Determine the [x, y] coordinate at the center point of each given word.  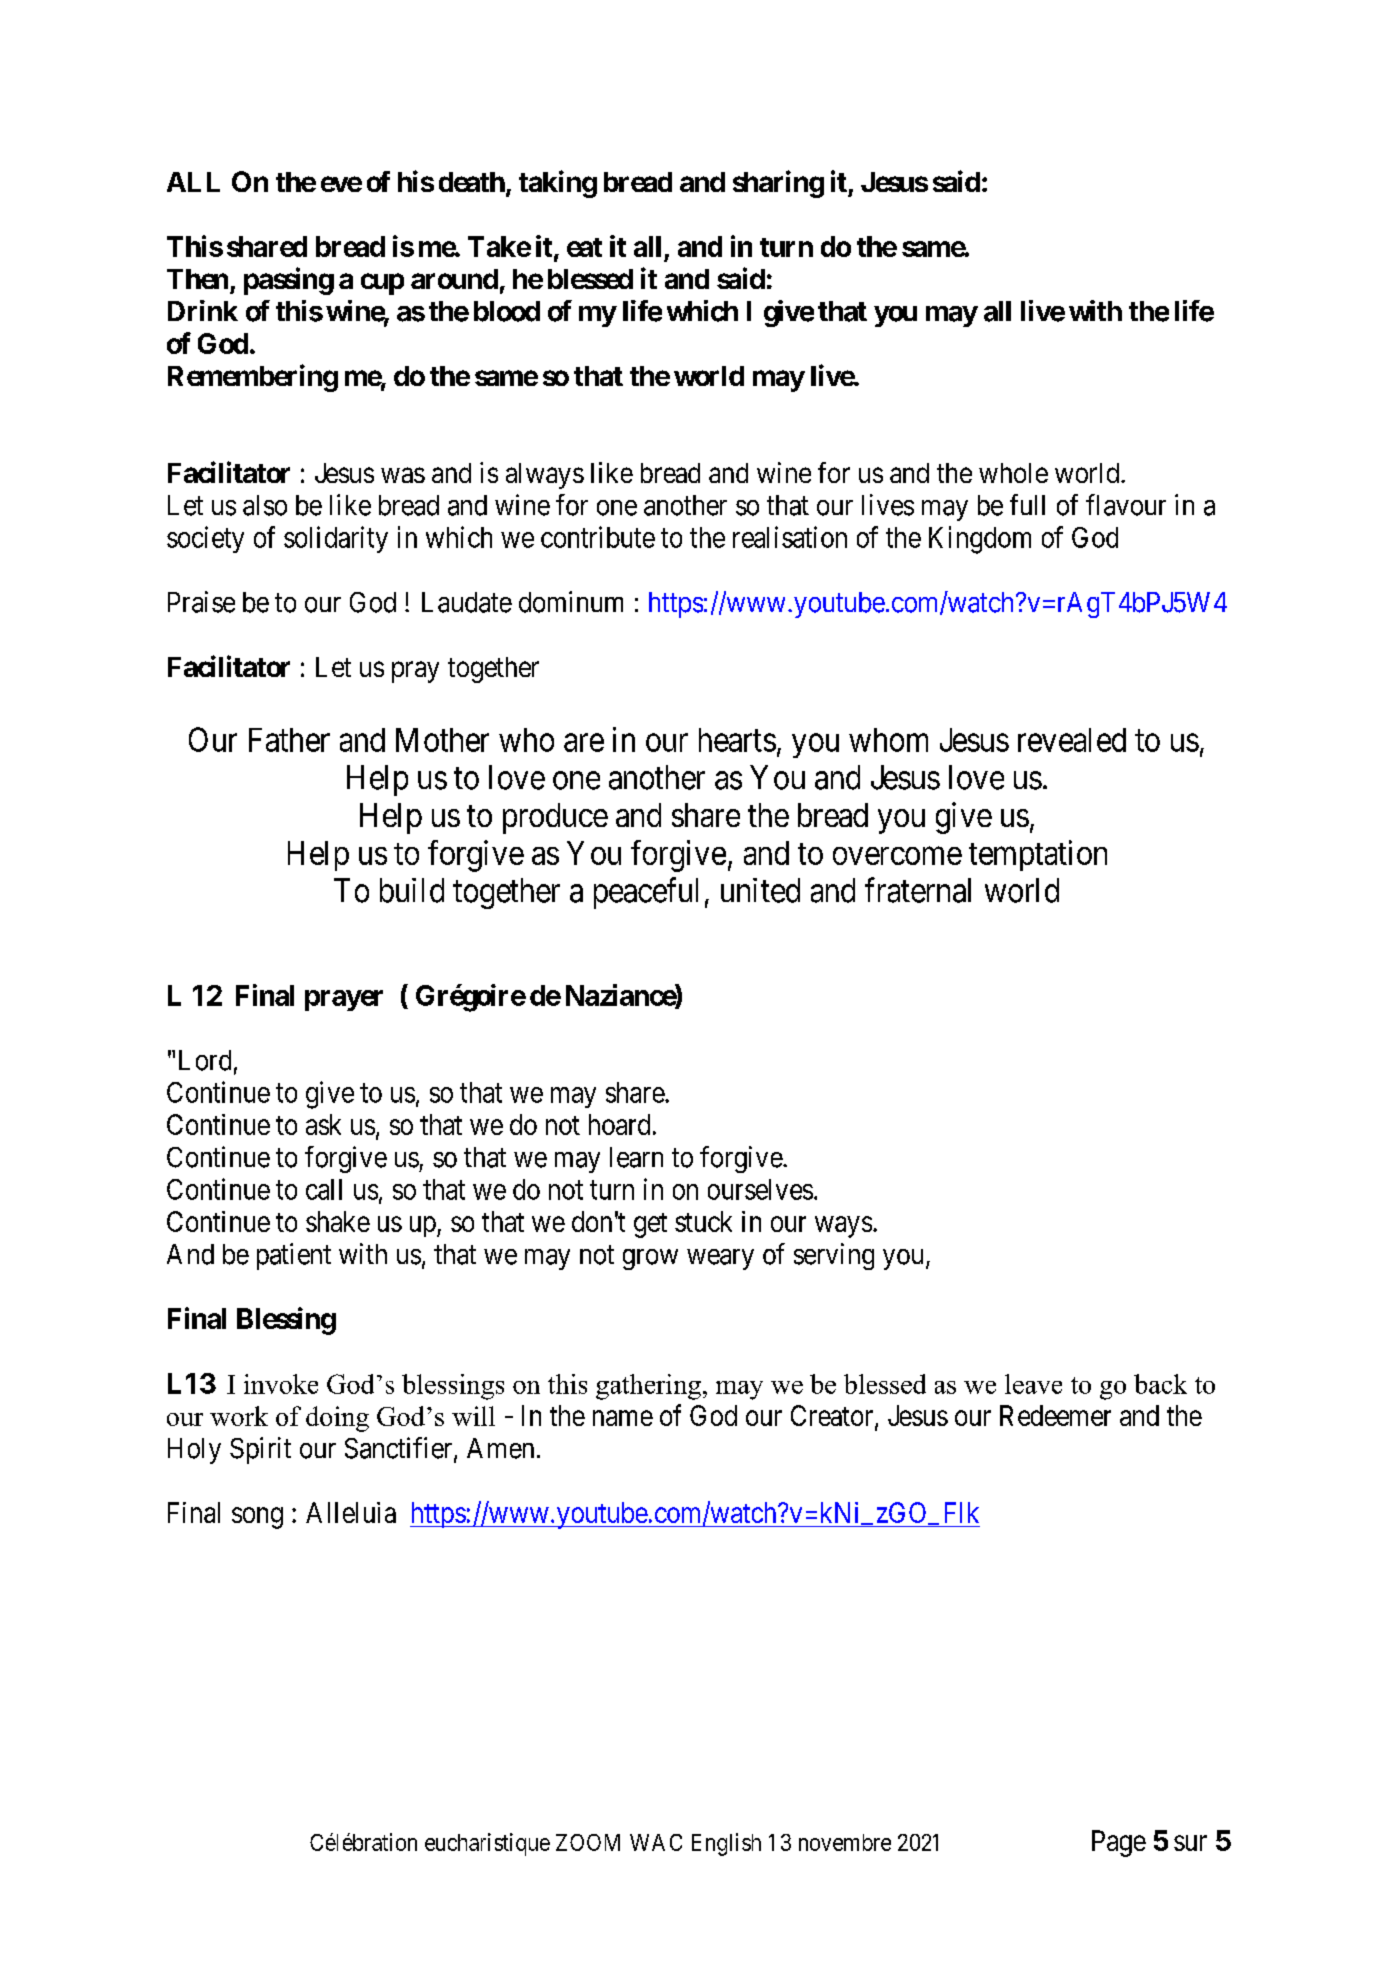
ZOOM [588, 1842]
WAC [656, 1842]
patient [294, 1256]
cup [382, 284]
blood [507, 311]
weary [720, 1259]
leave [1033, 1384]
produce [555, 818]
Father [289, 740]
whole [1013, 473]
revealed [1072, 740]
